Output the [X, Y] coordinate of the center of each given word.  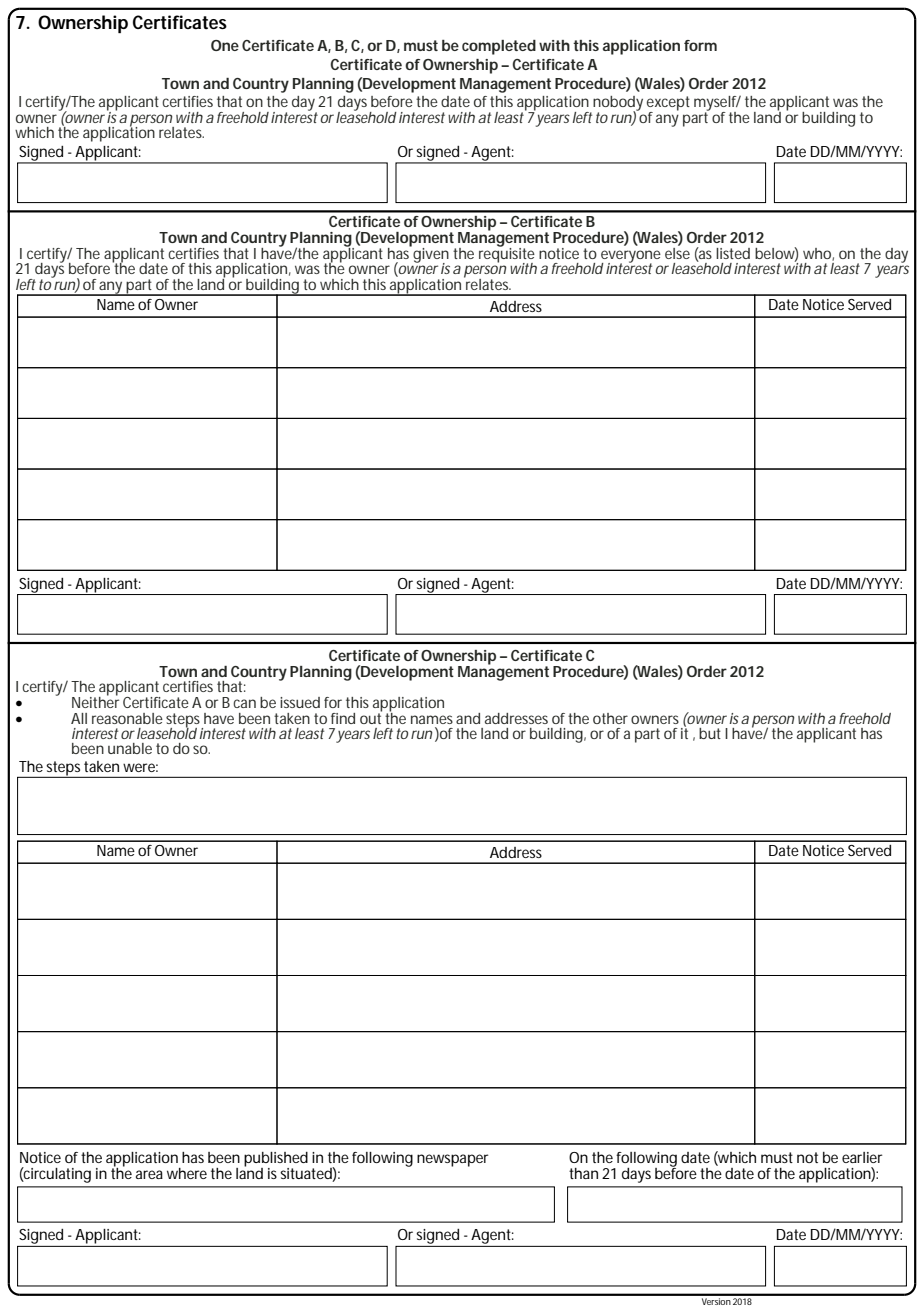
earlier [862, 1157]
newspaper [452, 1160]
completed [499, 47]
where [187, 1173]
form [700, 45]
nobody [617, 104]
